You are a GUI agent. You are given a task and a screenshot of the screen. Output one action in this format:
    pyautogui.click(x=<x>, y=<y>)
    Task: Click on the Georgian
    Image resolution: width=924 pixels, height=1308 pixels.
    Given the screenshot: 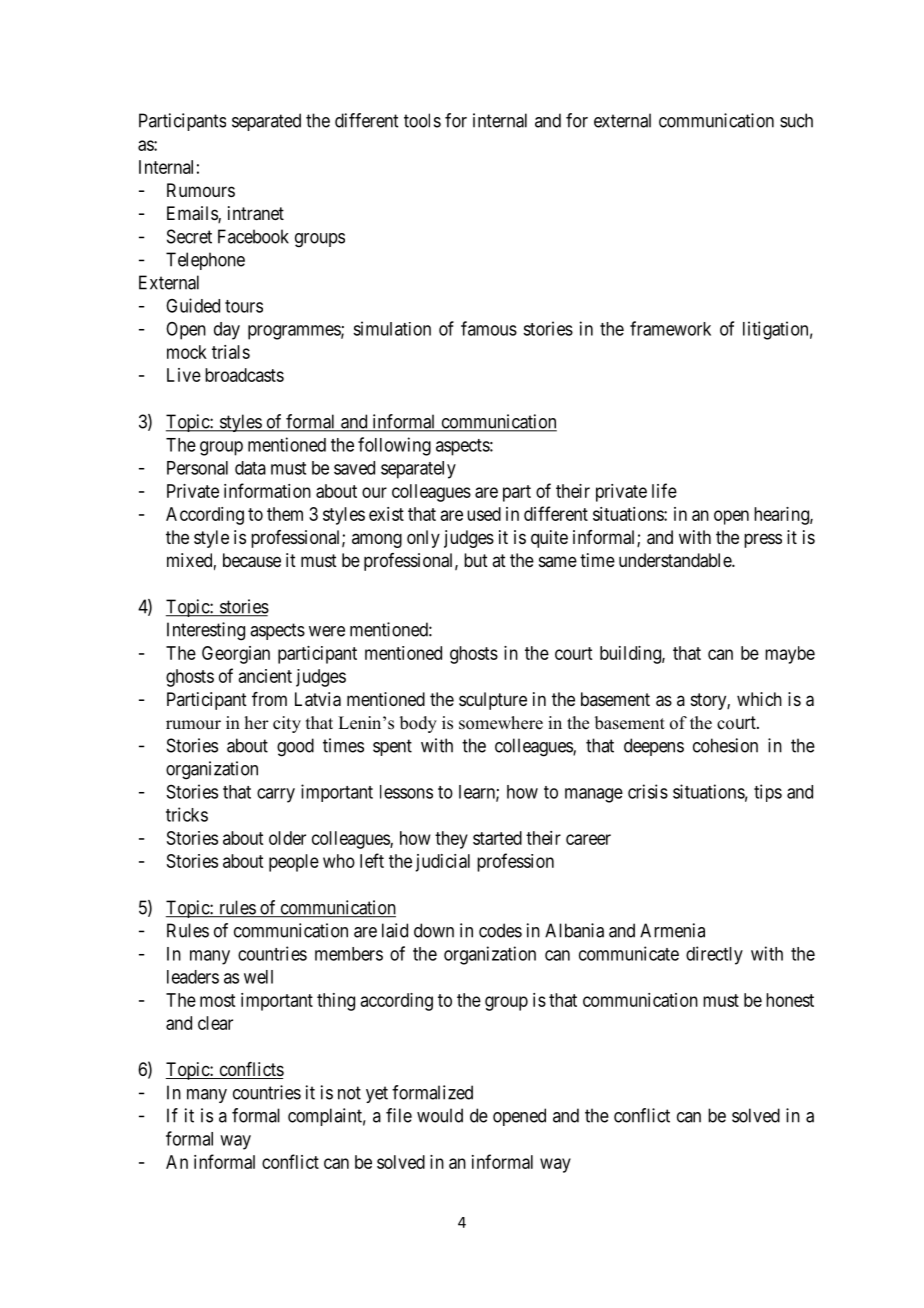 What is the action you would take?
    pyautogui.click(x=236, y=655)
